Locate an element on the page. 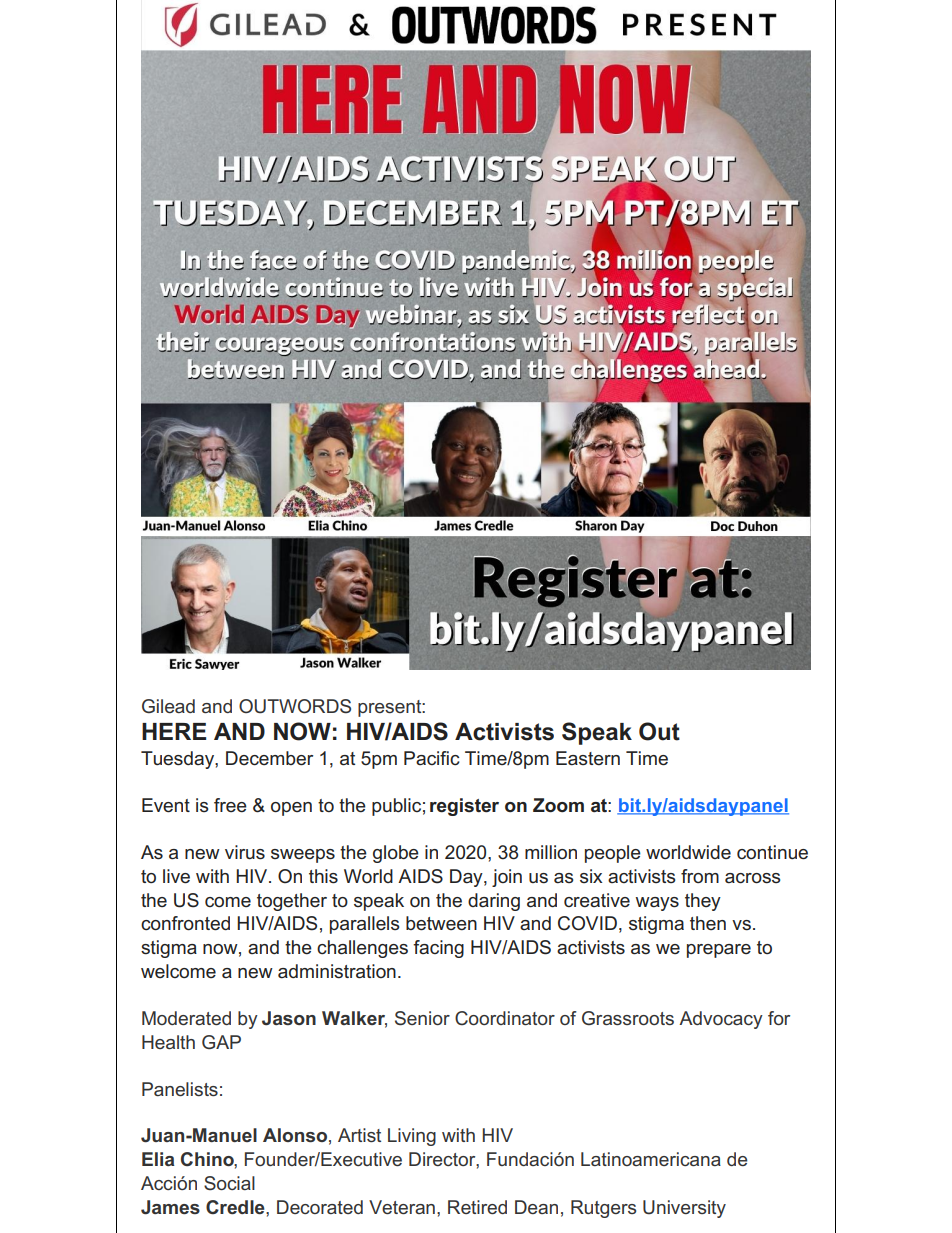 This document has width=952, height=1233. from is located at coordinates (700, 876).
